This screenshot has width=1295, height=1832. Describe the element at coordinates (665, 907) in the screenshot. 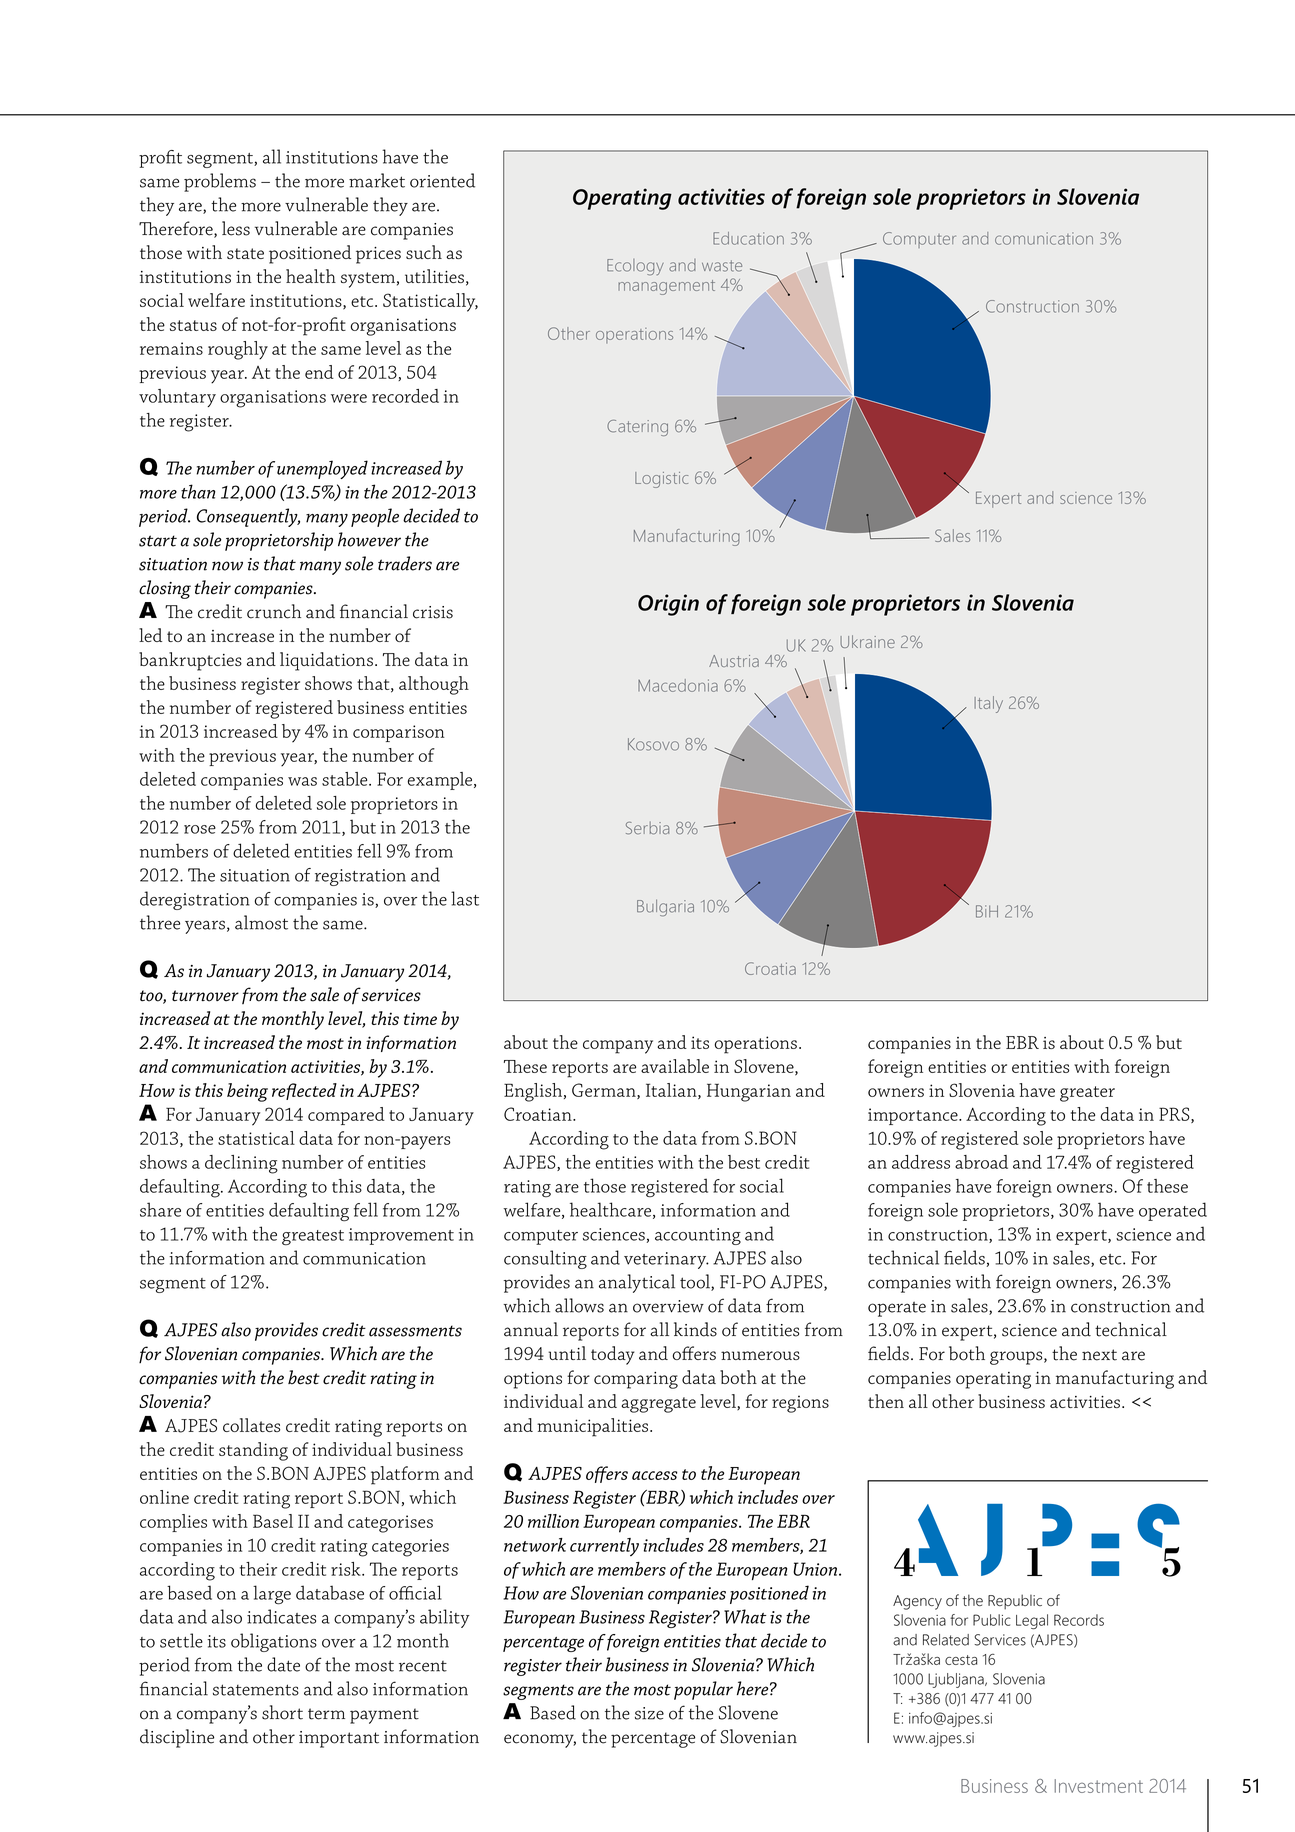

I see `Bulgaria` at that location.
